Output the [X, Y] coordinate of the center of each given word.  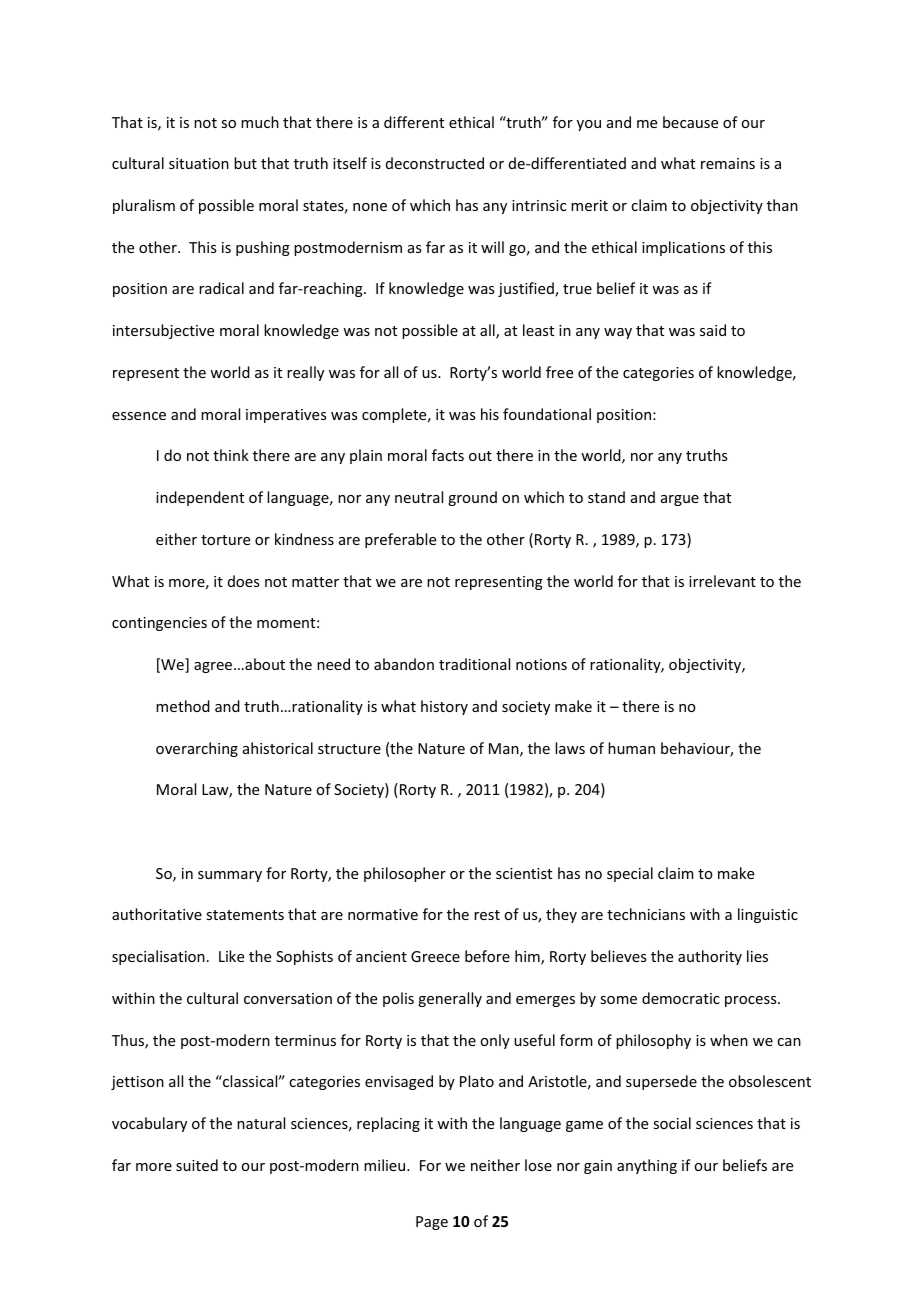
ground [472, 498]
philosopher [405, 874]
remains [728, 163]
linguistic [768, 915]
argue [680, 500]
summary [230, 876]
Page [432, 1223]
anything [647, 1166]
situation [199, 163]
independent [200, 498]
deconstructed [435, 163]
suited [197, 1165]
